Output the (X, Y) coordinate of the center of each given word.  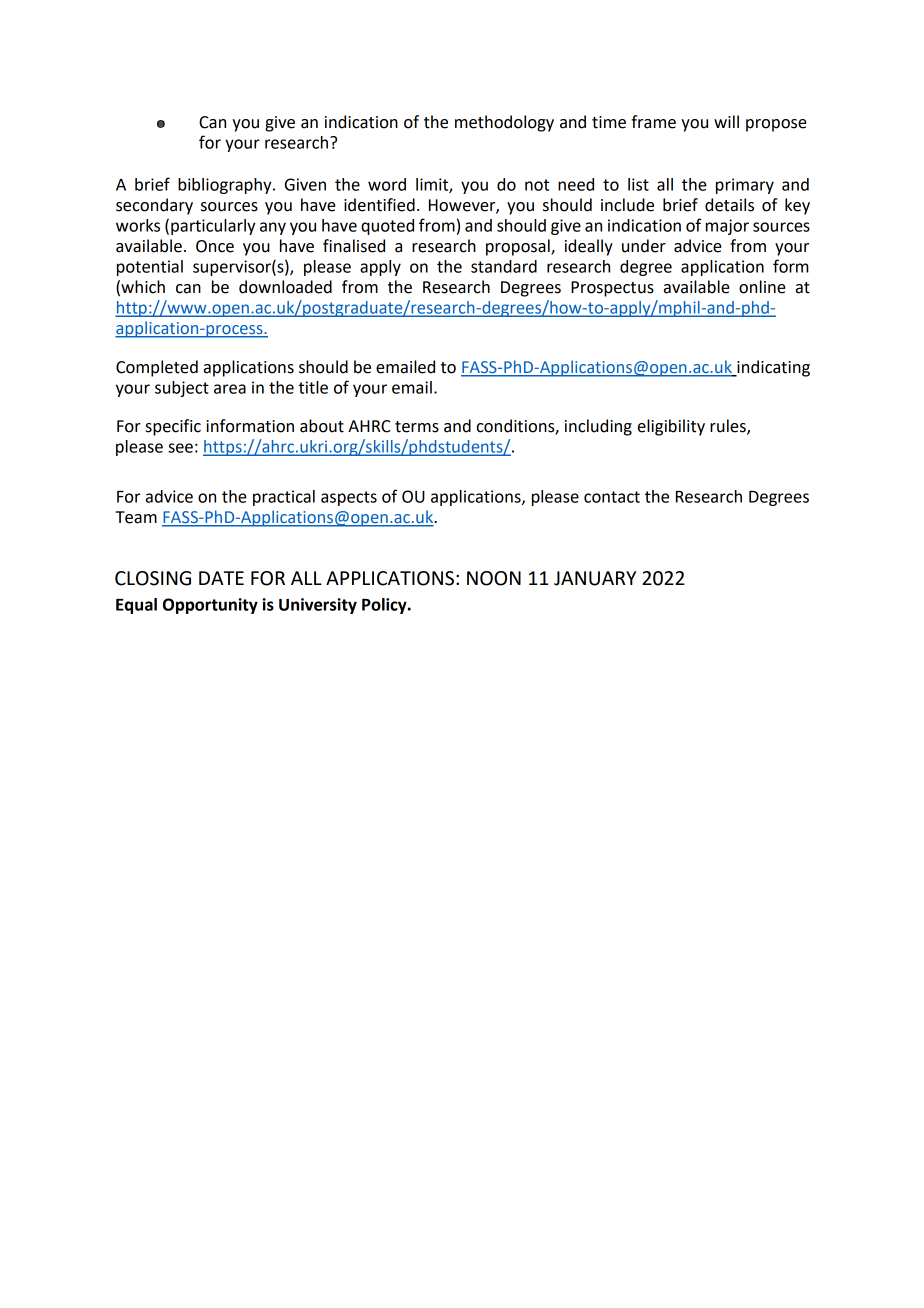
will (726, 121)
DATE (221, 578)
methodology (504, 123)
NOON (494, 578)
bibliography (226, 186)
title (313, 387)
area (230, 389)
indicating (772, 368)
